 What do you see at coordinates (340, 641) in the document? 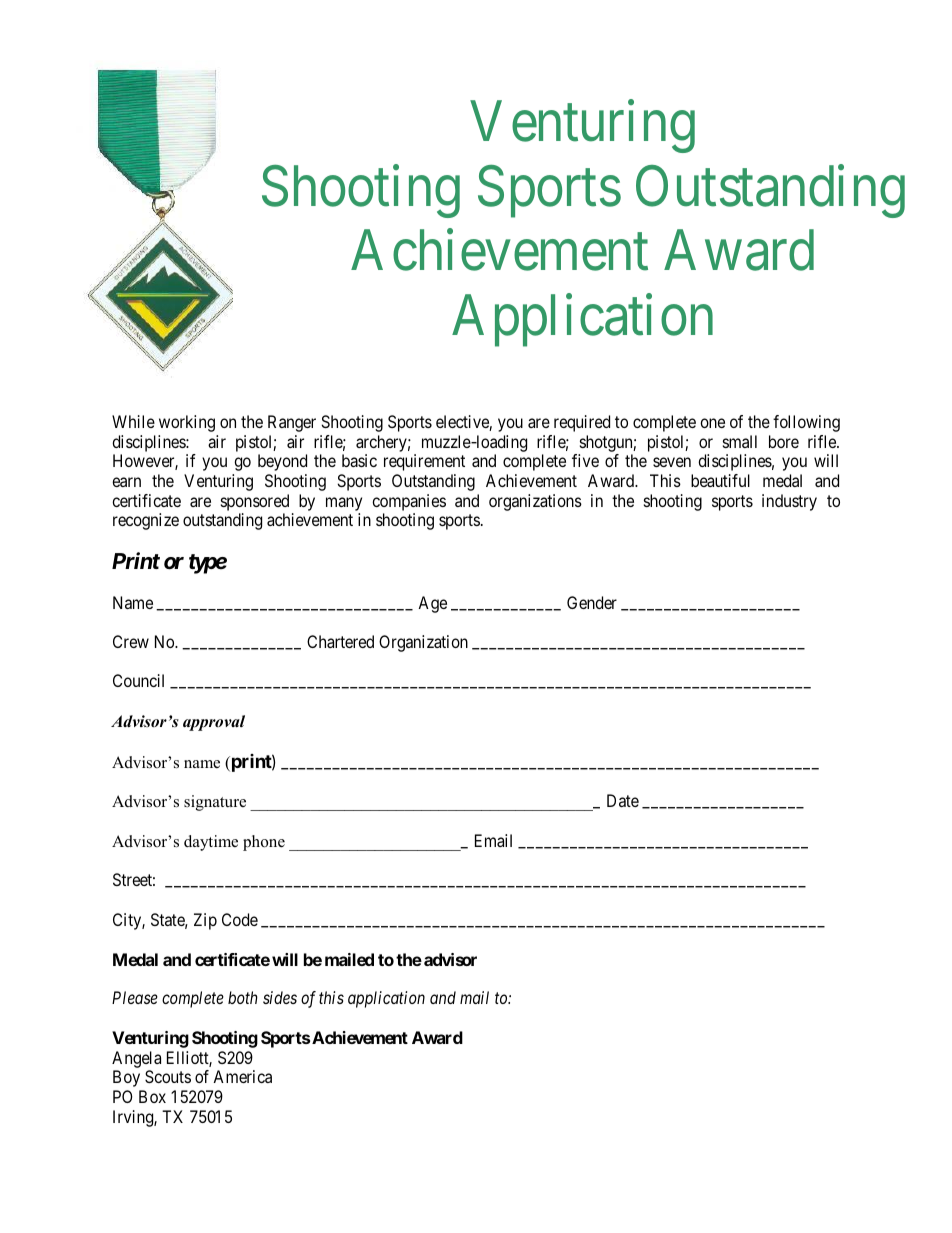
I see `Chartered` at bounding box center [340, 641].
